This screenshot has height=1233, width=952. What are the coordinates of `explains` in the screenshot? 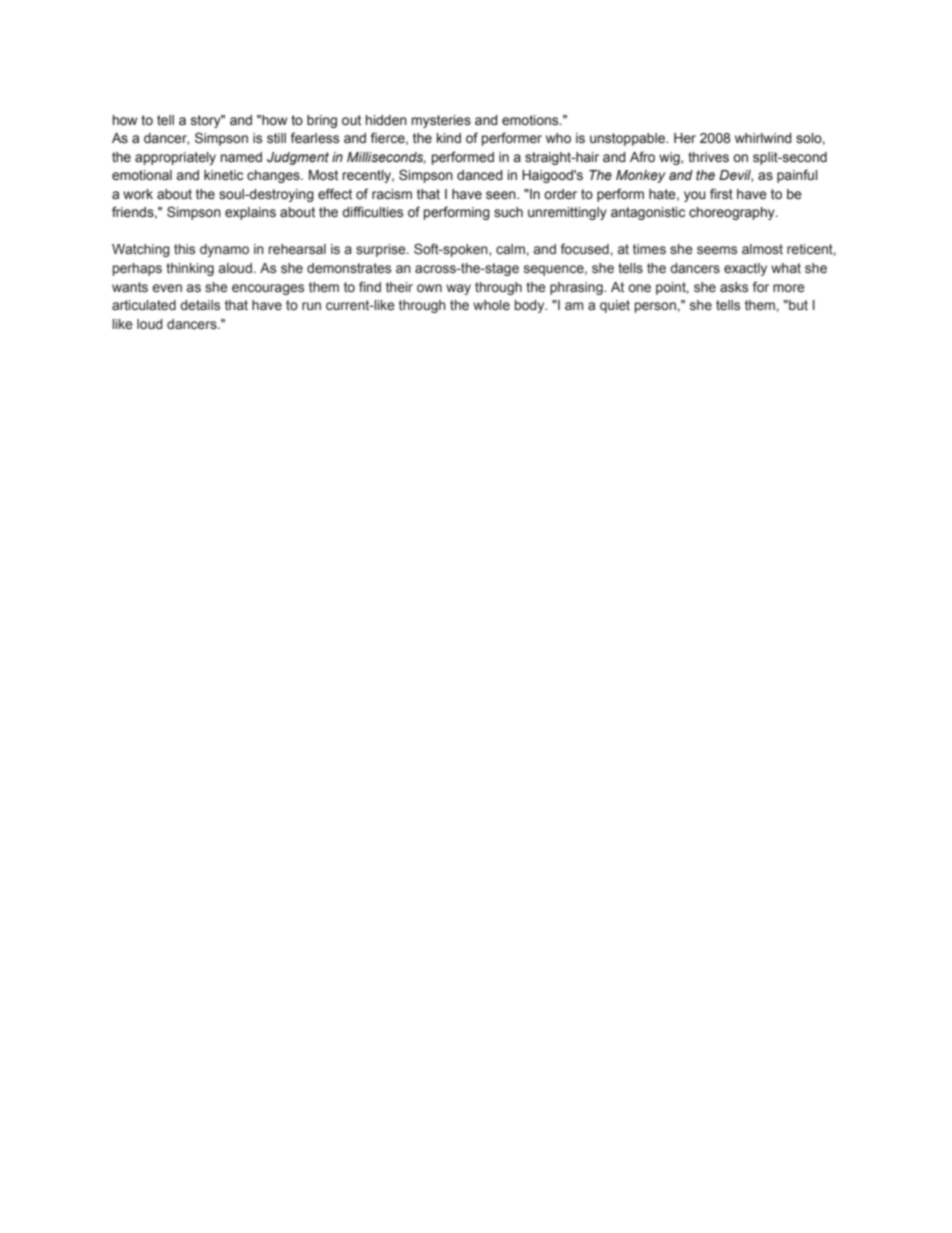 It's located at (250, 213).
